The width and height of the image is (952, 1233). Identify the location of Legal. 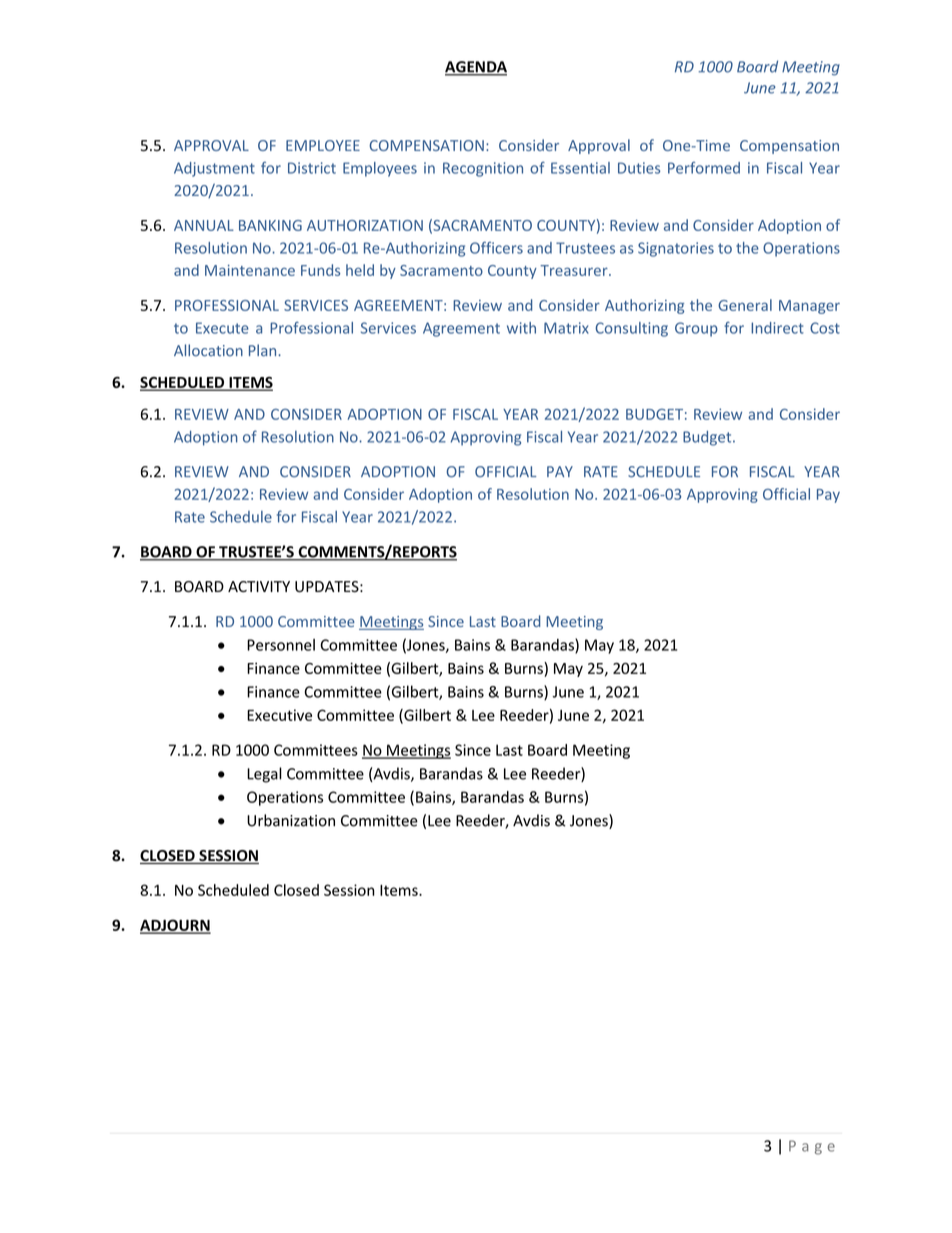
(264, 775).
